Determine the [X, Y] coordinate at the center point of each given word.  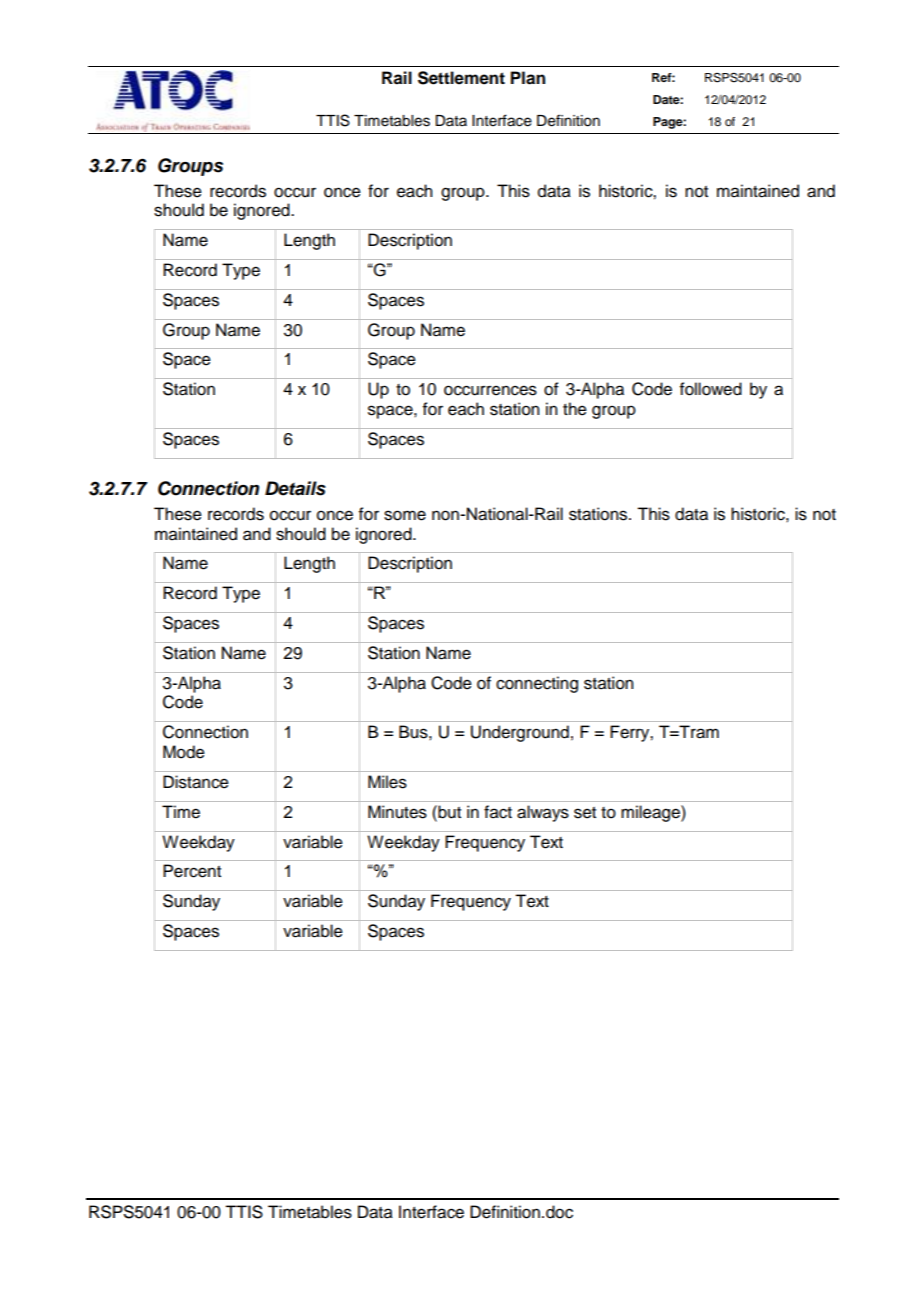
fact [498, 812]
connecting [537, 684]
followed [711, 389]
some [405, 515]
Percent [192, 871]
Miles [387, 782]
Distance [196, 782]
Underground [520, 733]
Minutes [397, 812]
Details [295, 488]
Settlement [461, 78]
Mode [184, 752]
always [543, 813]
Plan [528, 78]
